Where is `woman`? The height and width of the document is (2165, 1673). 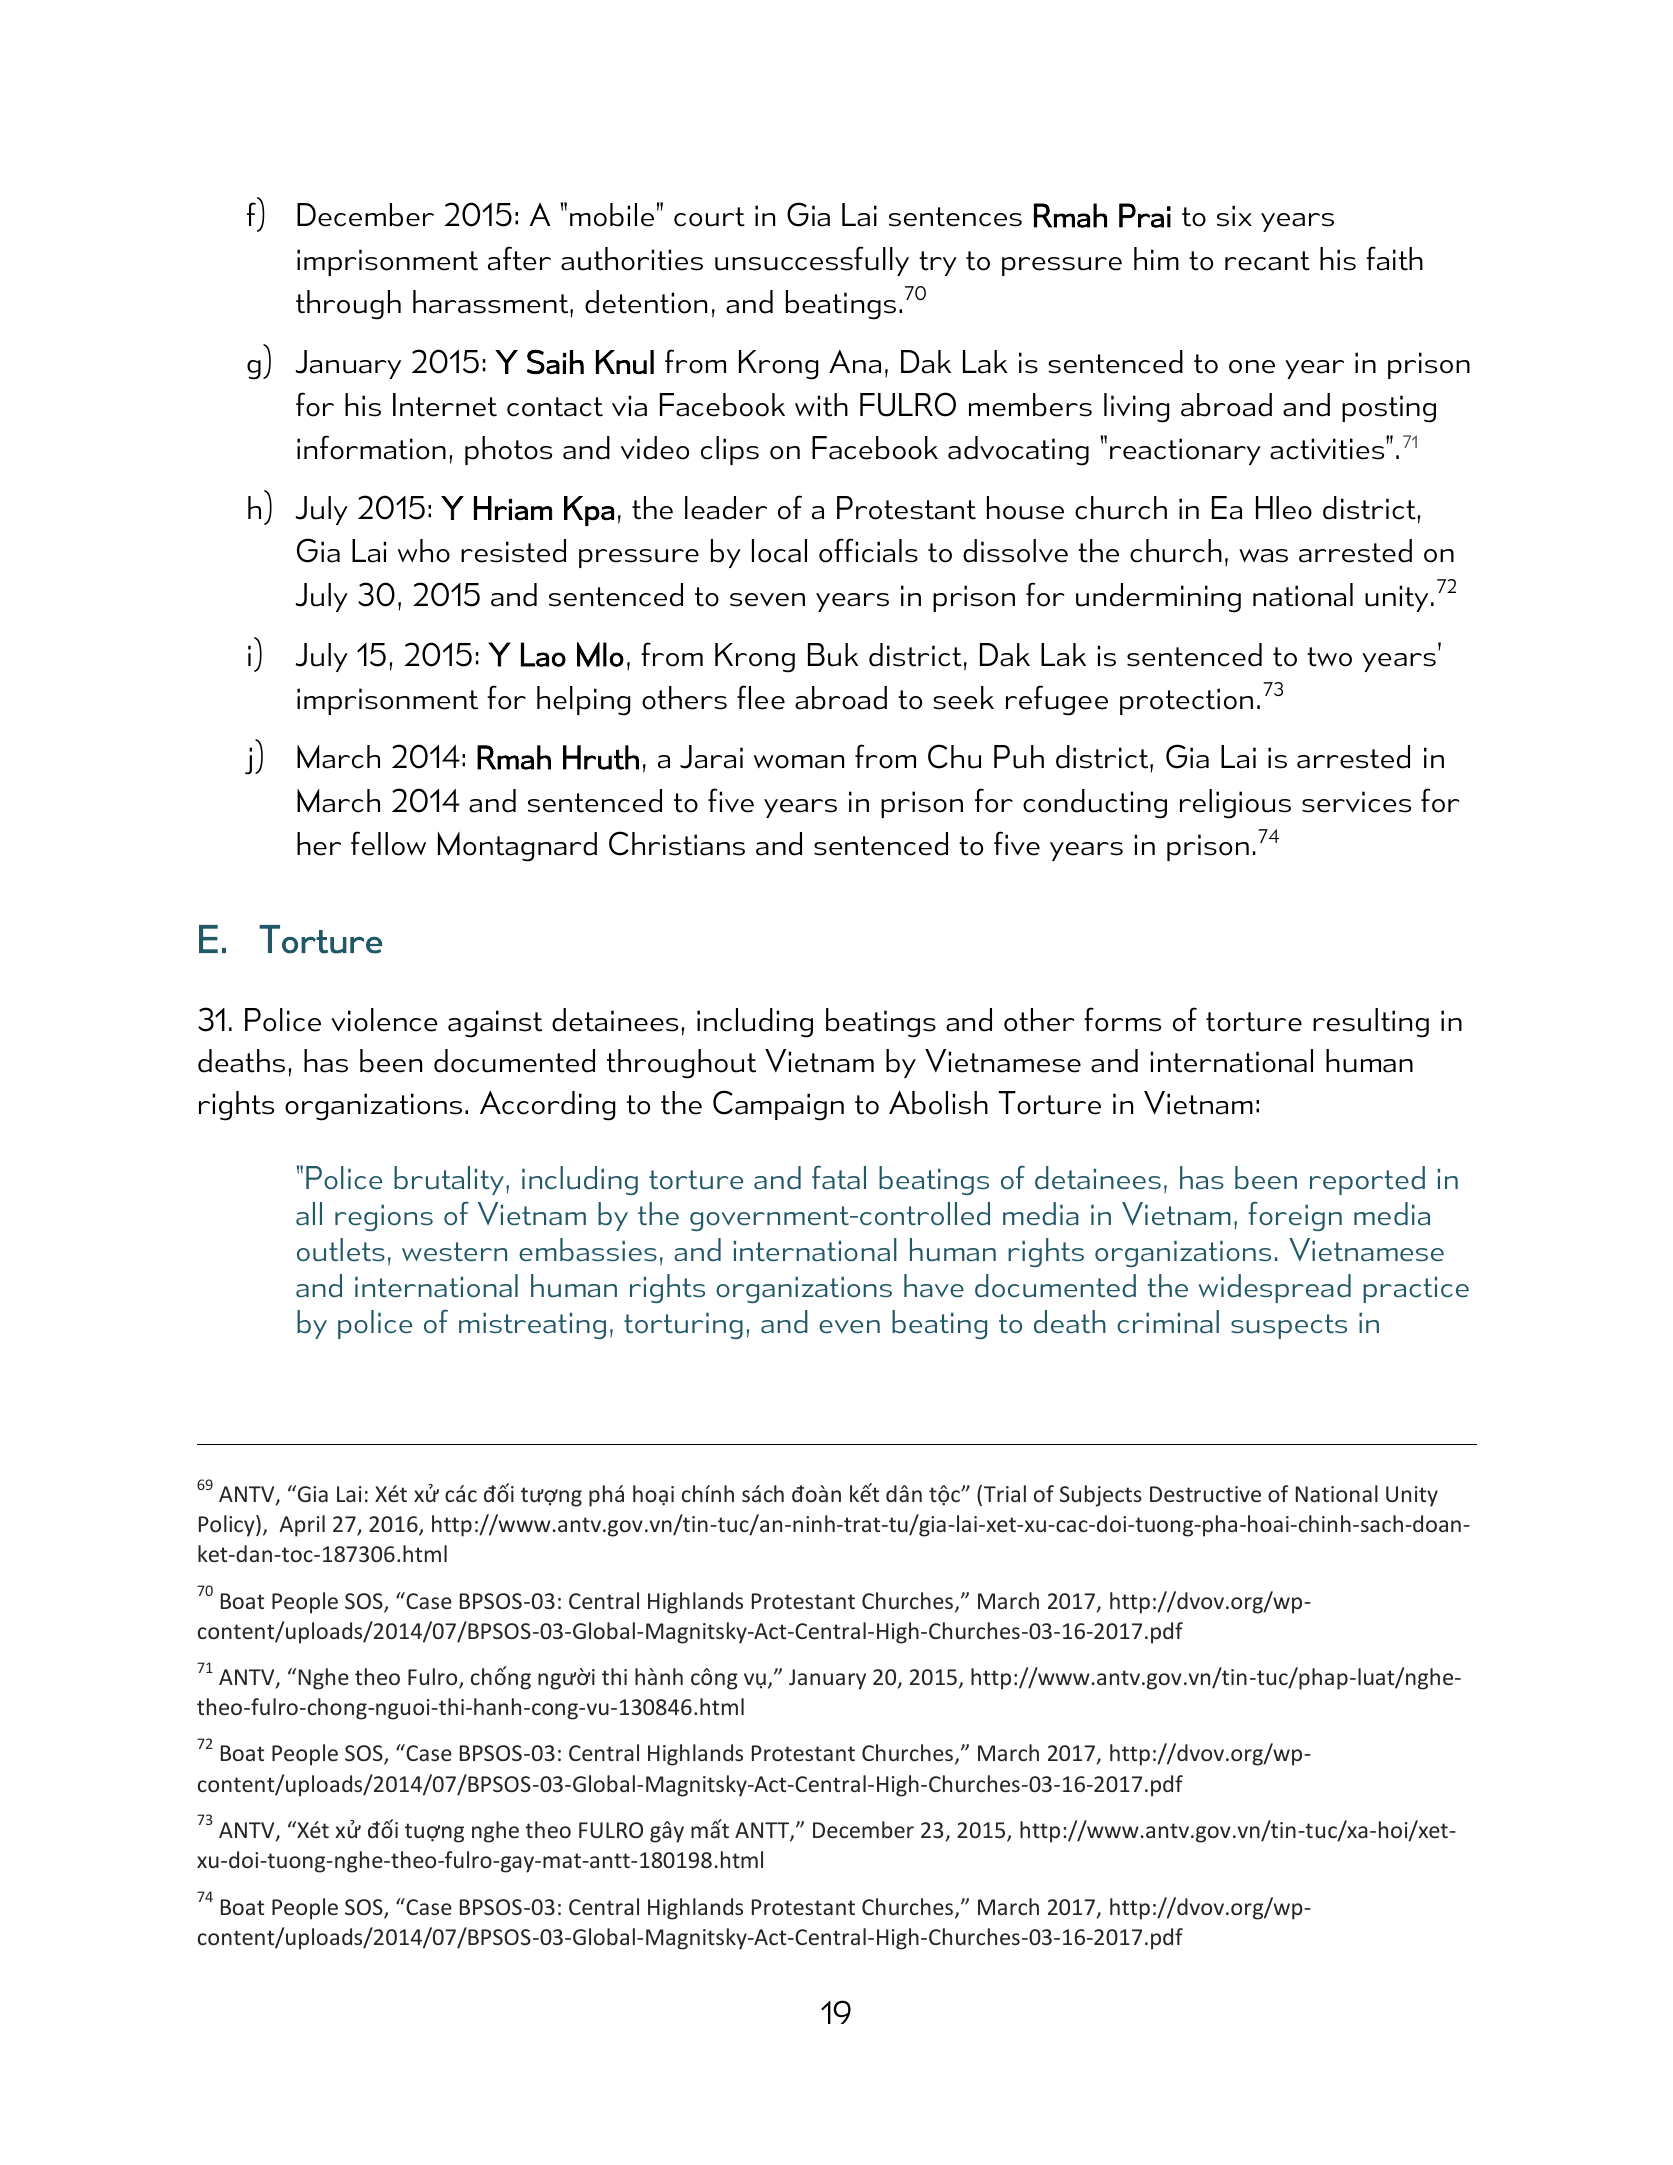 woman is located at coordinates (799, 762).
